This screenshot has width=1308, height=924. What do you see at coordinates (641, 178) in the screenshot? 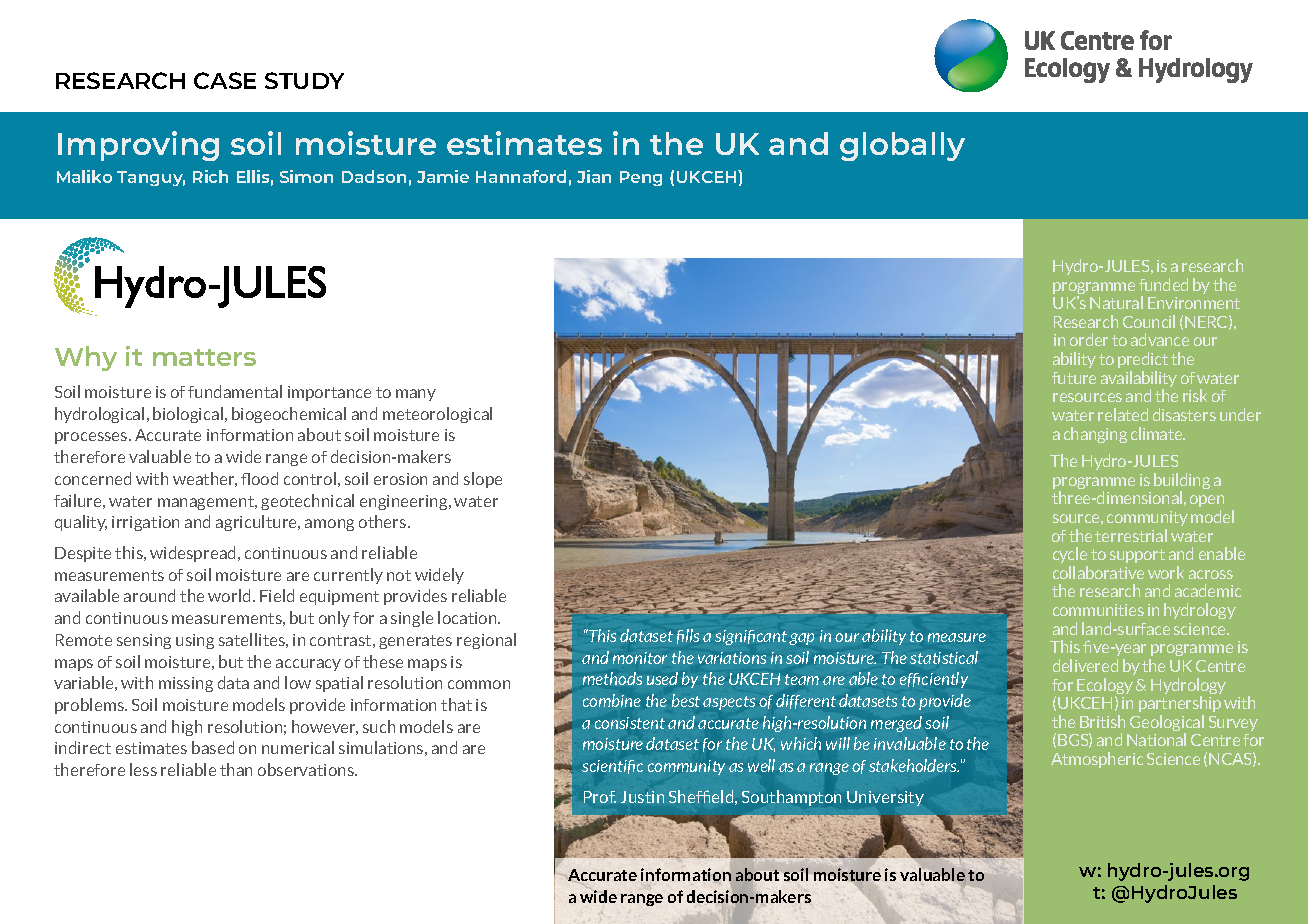
I see `Peng` at bounding box center [641, 178].
